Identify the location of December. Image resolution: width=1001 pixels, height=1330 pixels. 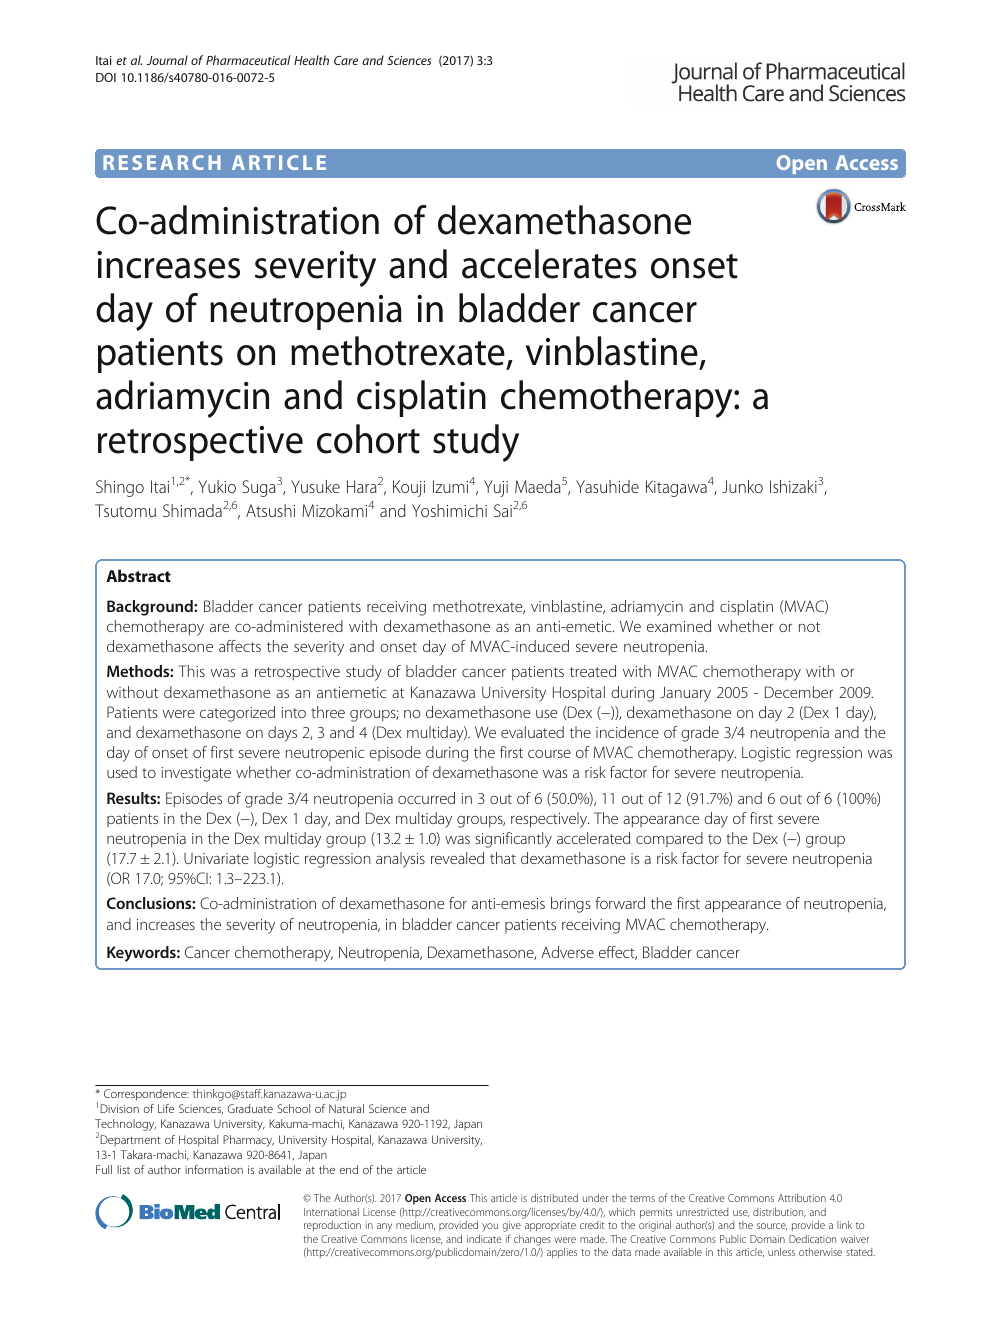
(799, 692).
